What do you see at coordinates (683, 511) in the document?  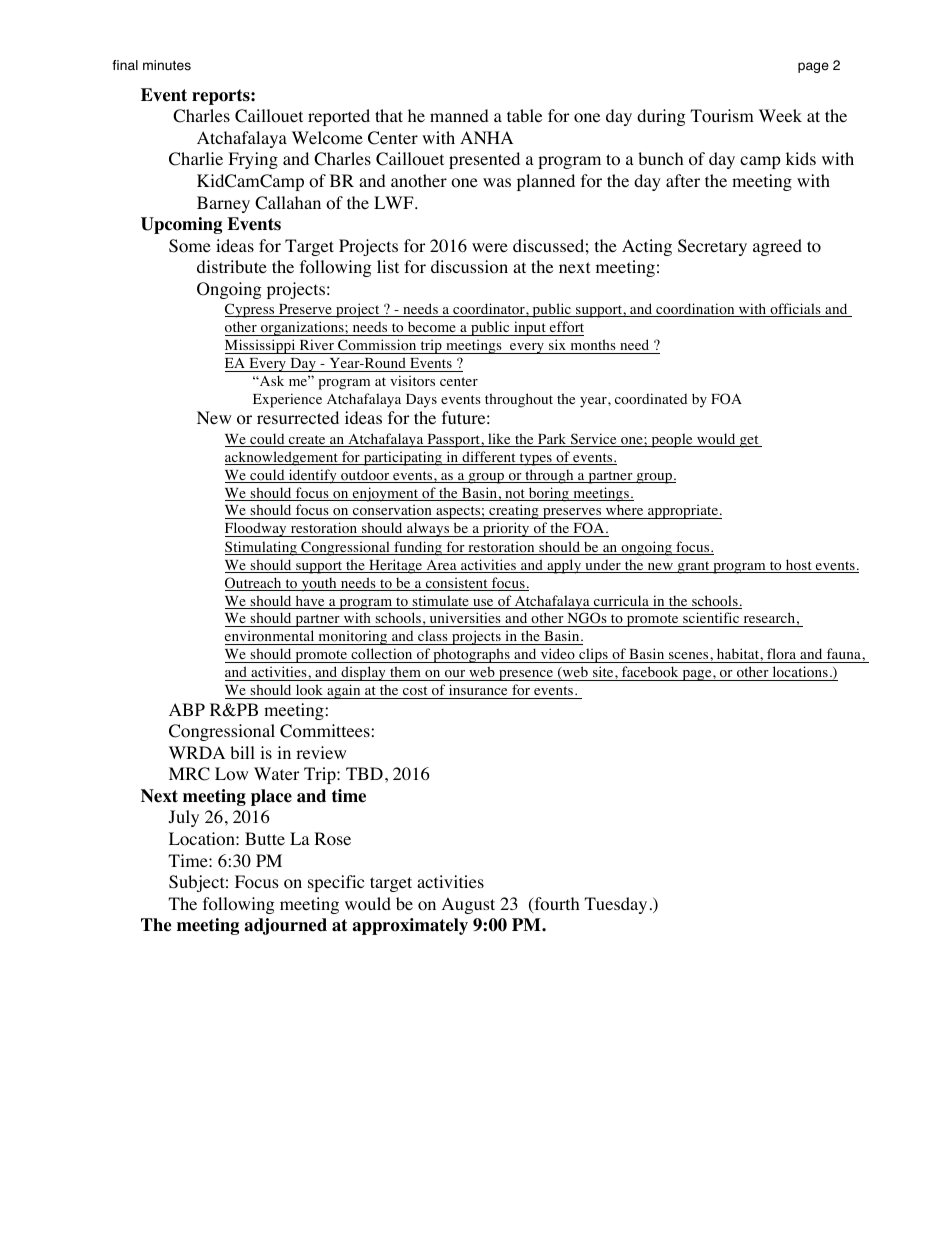 I see `appropriate` at bounding box center [683, 511].
